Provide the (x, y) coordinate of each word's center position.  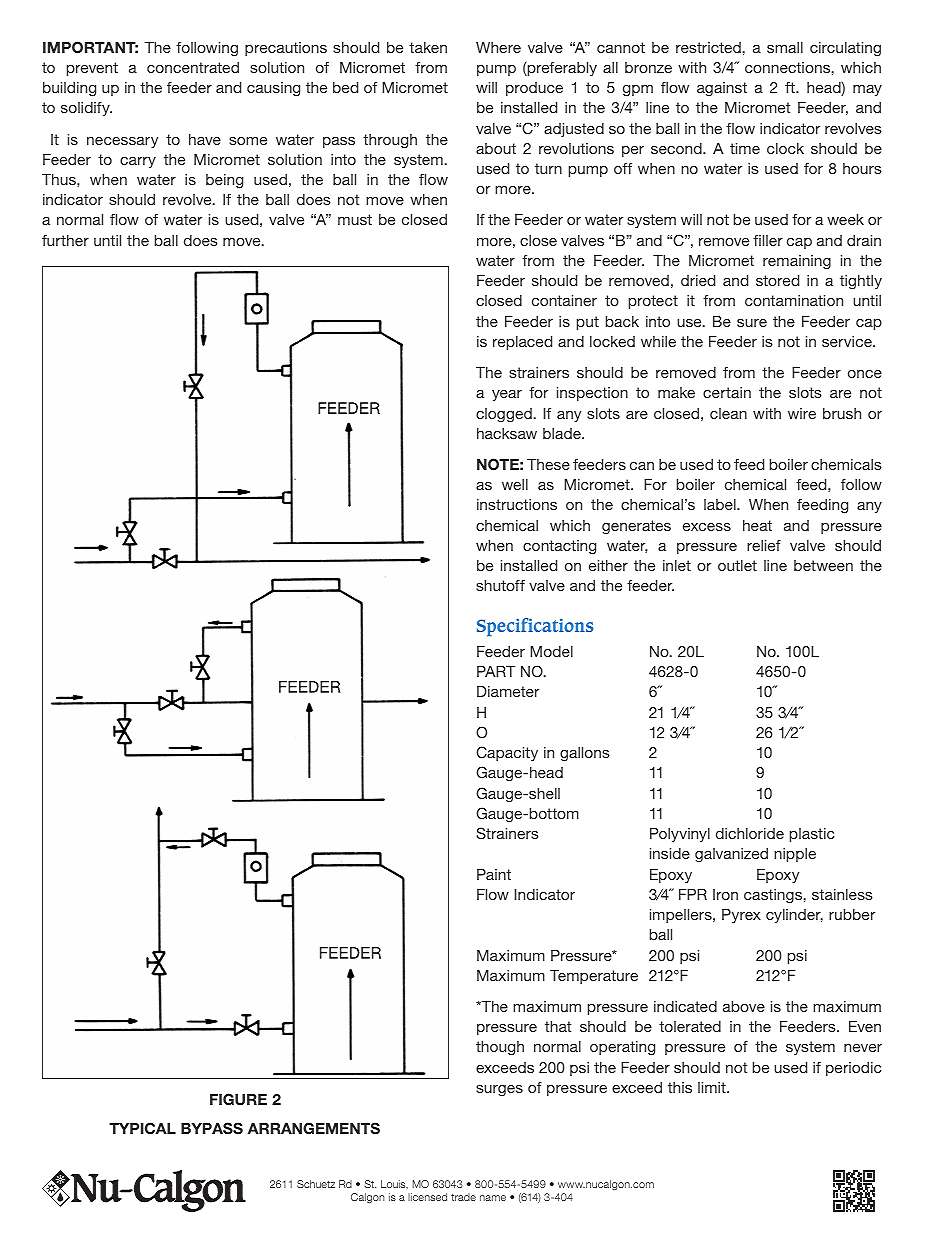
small (785, 47)
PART (496, 671)
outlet (737, 565)
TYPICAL (142, 1128)
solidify (86, 109)
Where (498, 47)
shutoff (500, 585)
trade (463, 1197)
